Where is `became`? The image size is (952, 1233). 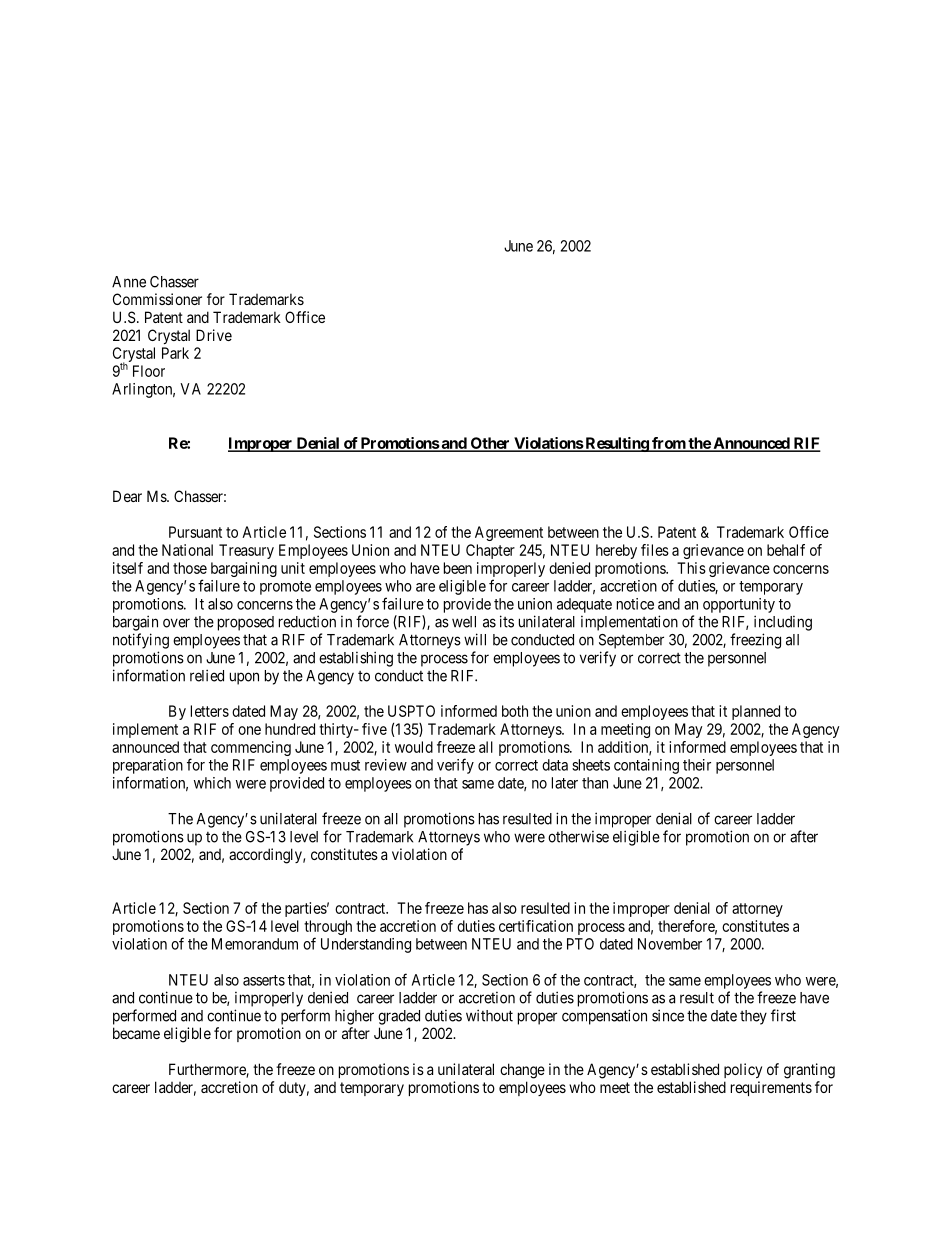 became is located at coordinates (136, 1033).
